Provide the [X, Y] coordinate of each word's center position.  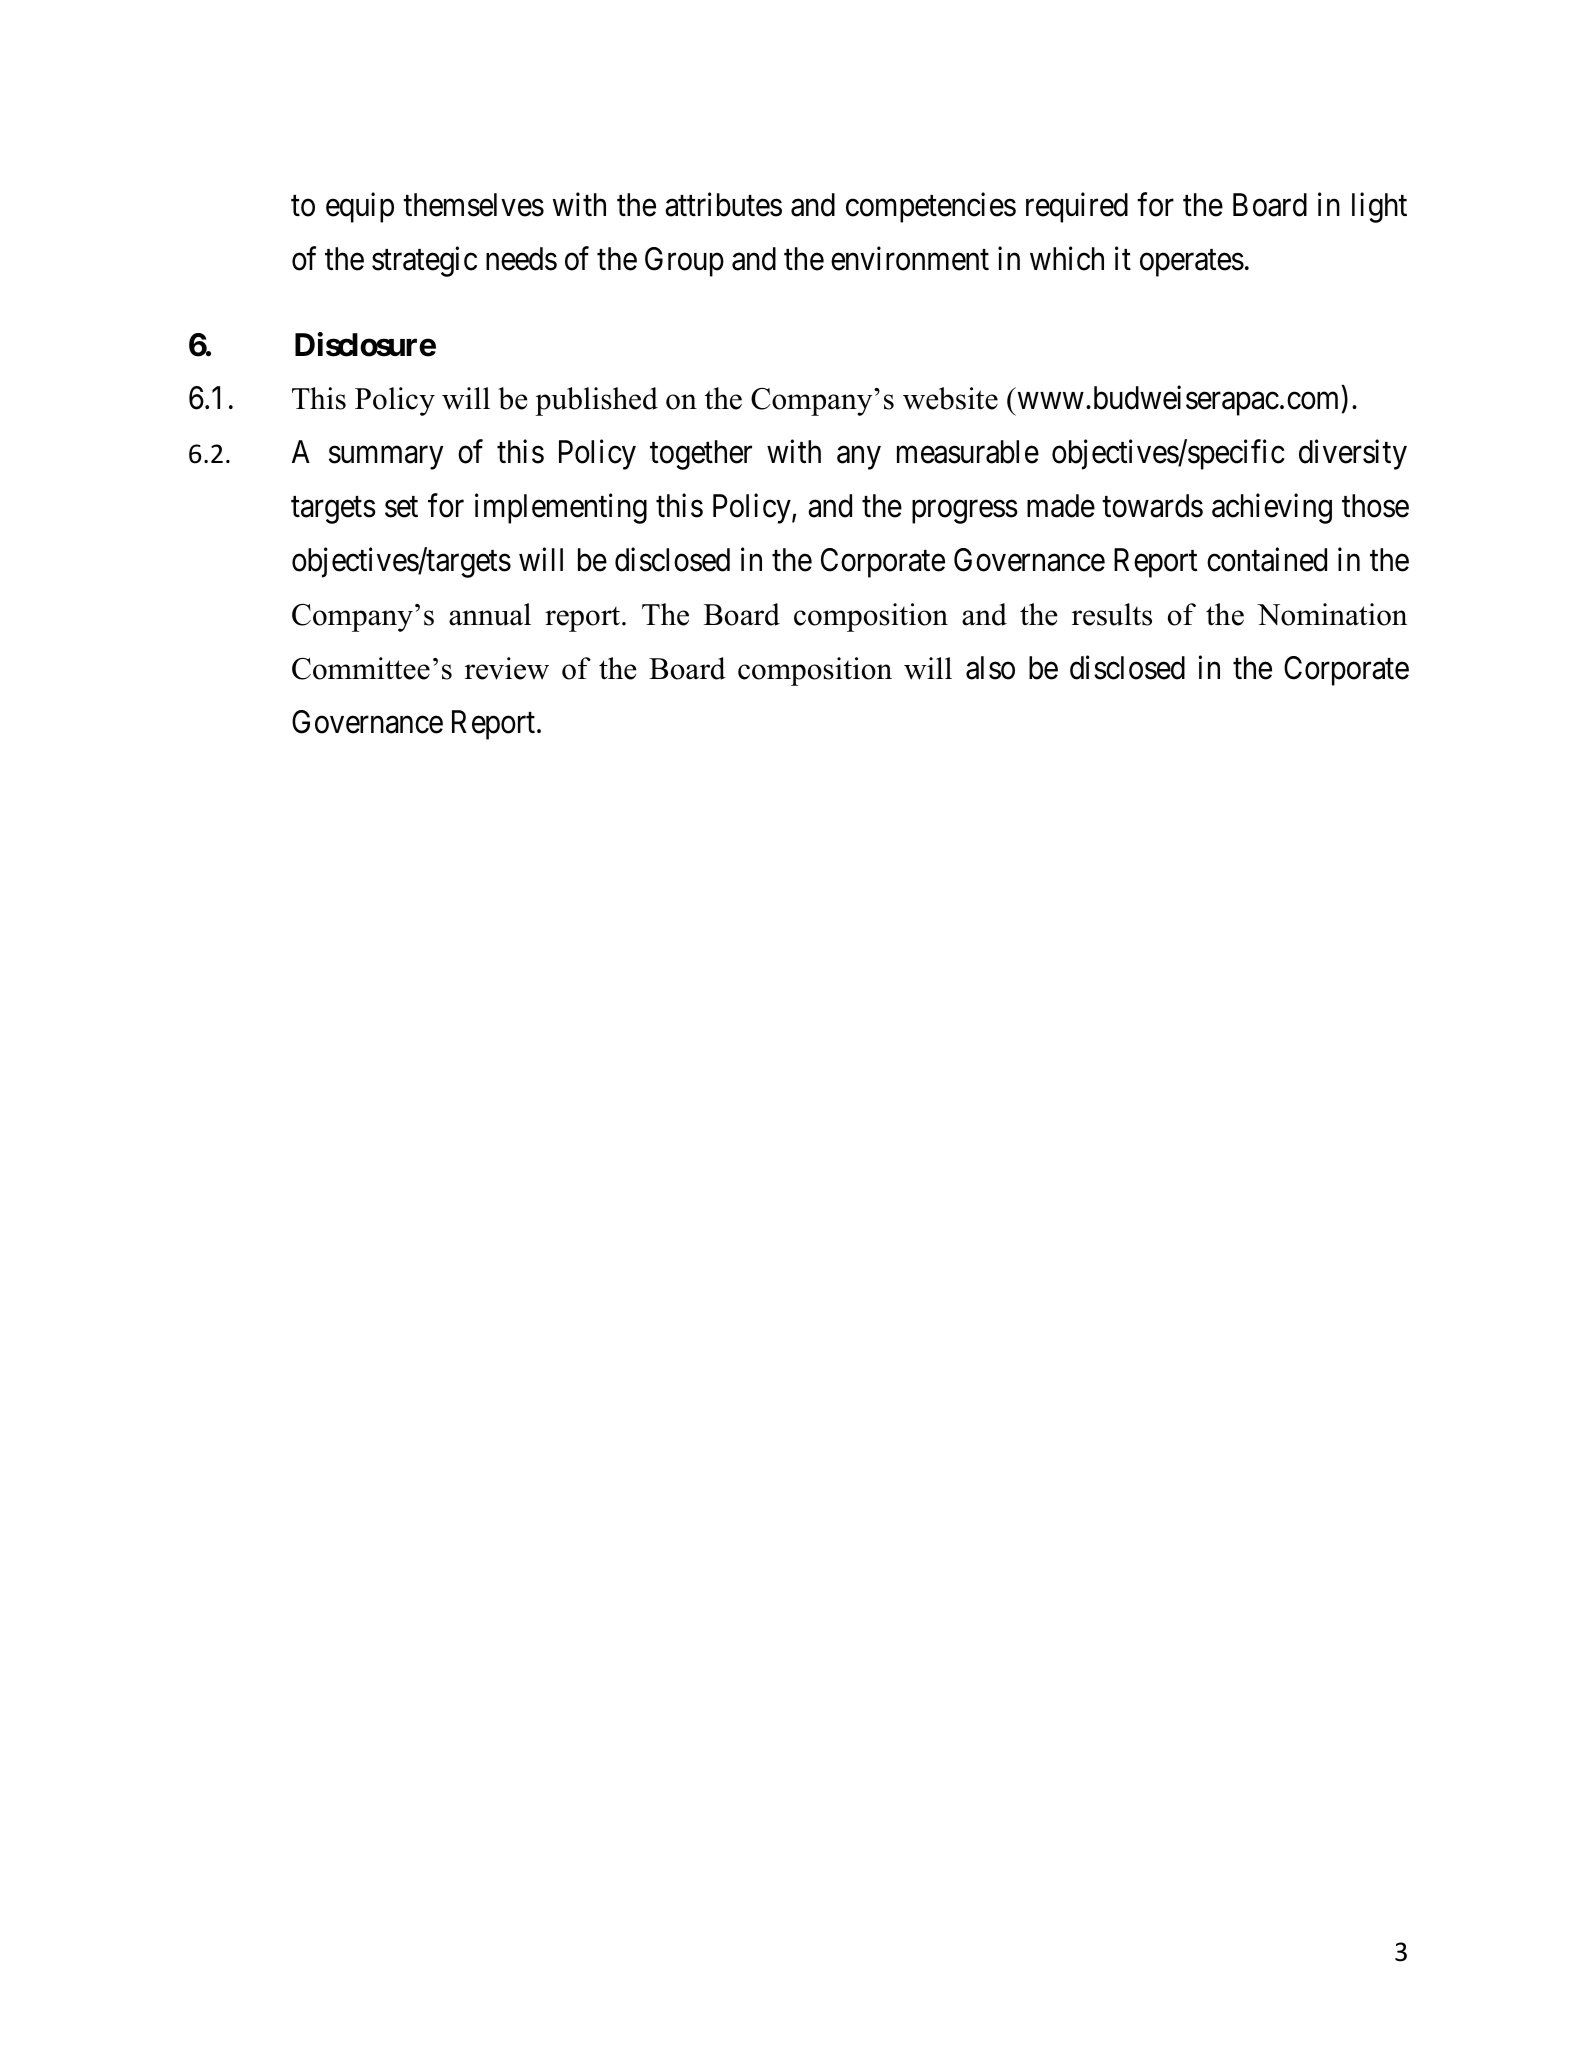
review [507, 668]
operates [1192, 263]
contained [1267, 560]
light [1379, 208]
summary [386, 458]
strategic [424, 261]
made [1061, 506]
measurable [968, 452]
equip [360, 208]
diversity [1353, 455]
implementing [561, 509]
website [950, 398]
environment [910, 258]
